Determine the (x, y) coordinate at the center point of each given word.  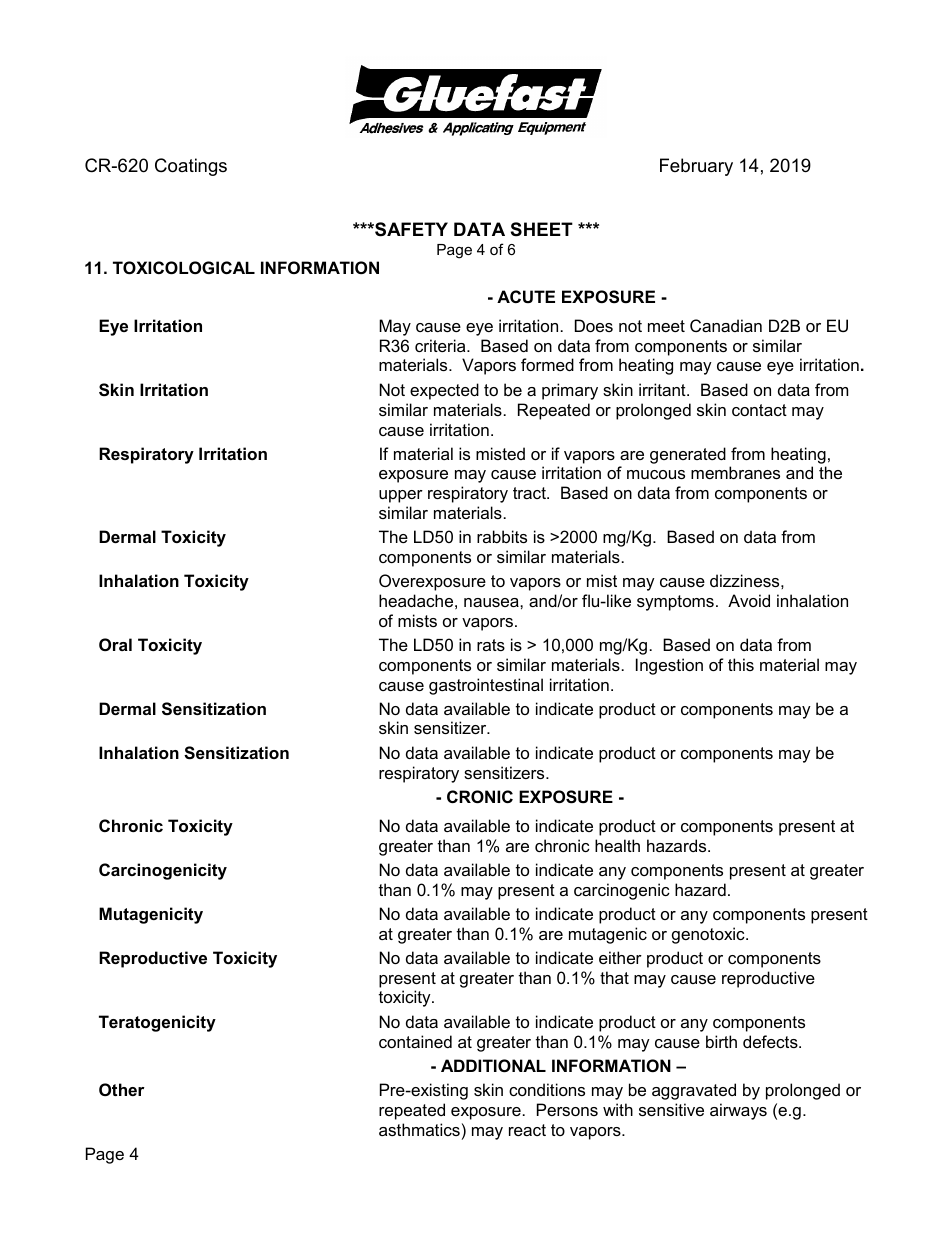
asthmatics (419, 1129)
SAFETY (410, 229)
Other (122, 1089)
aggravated (694, 1091)
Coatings (191, 167)
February (696, 167)
